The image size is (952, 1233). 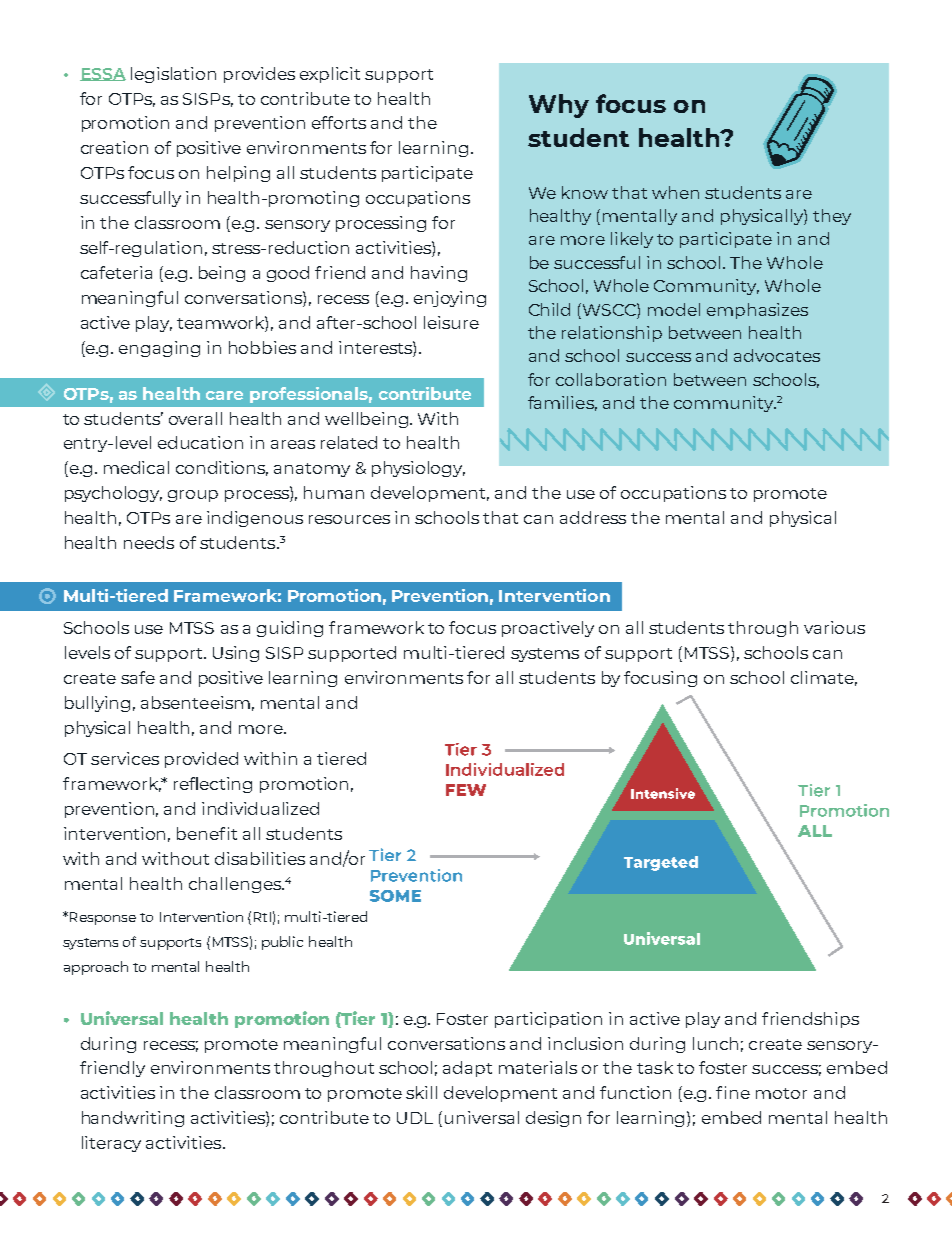 What do you see at coordinates (173, 75) in the screenshot?
I see `legislation` at bounding box center [173, 75].
